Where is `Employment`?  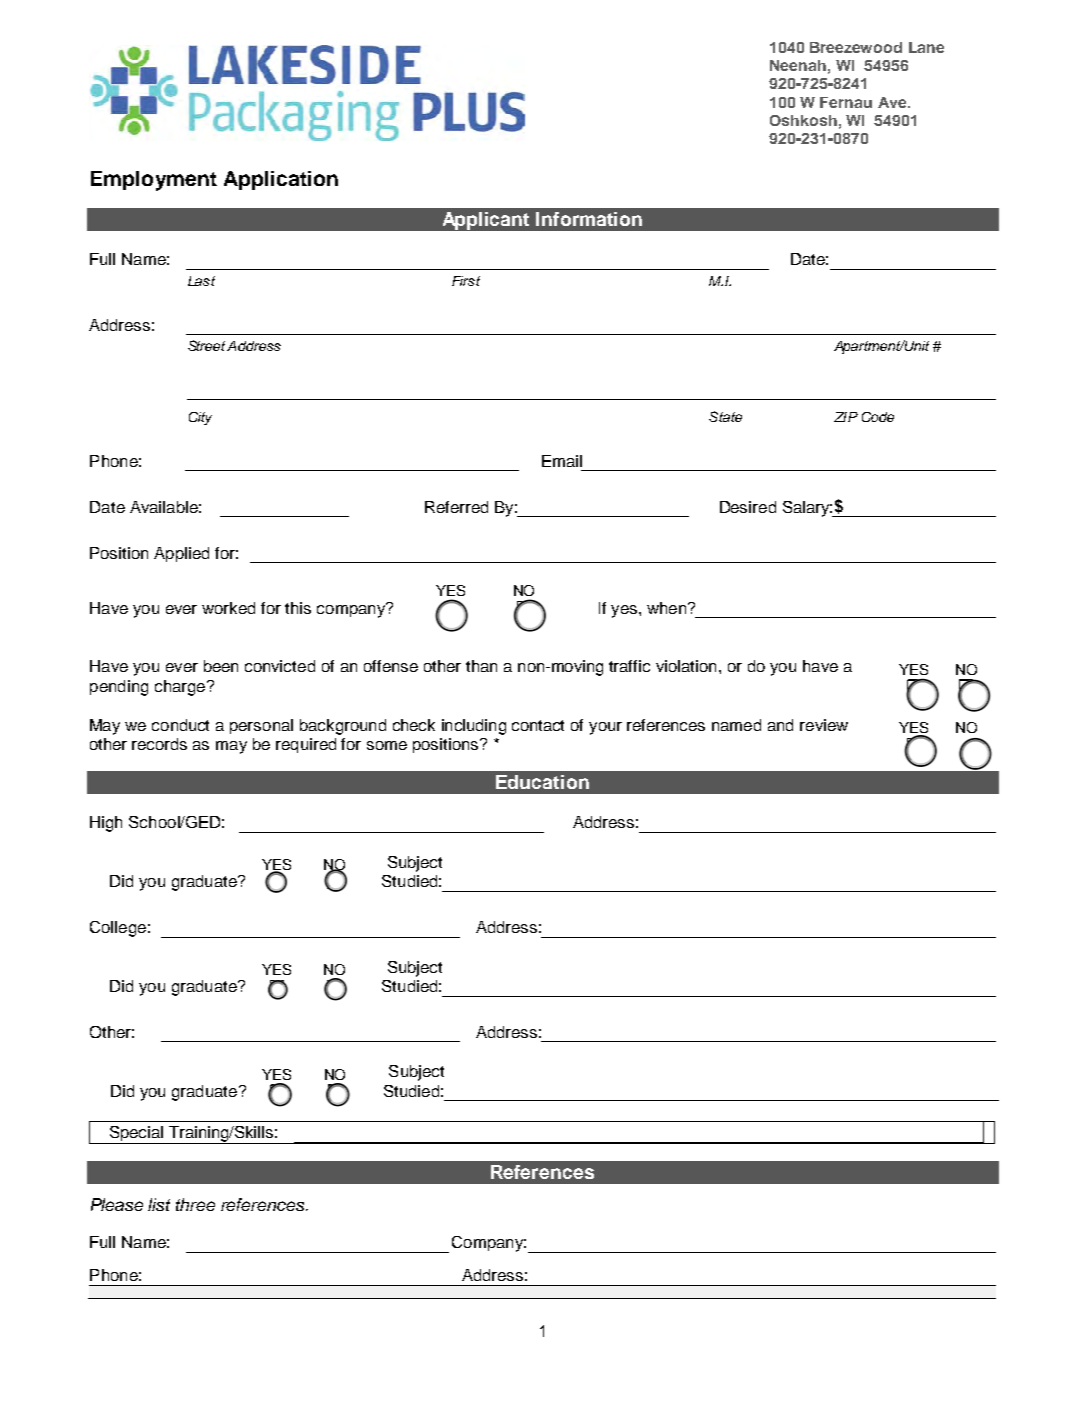
Employment is located at coordinates (154, 181).
